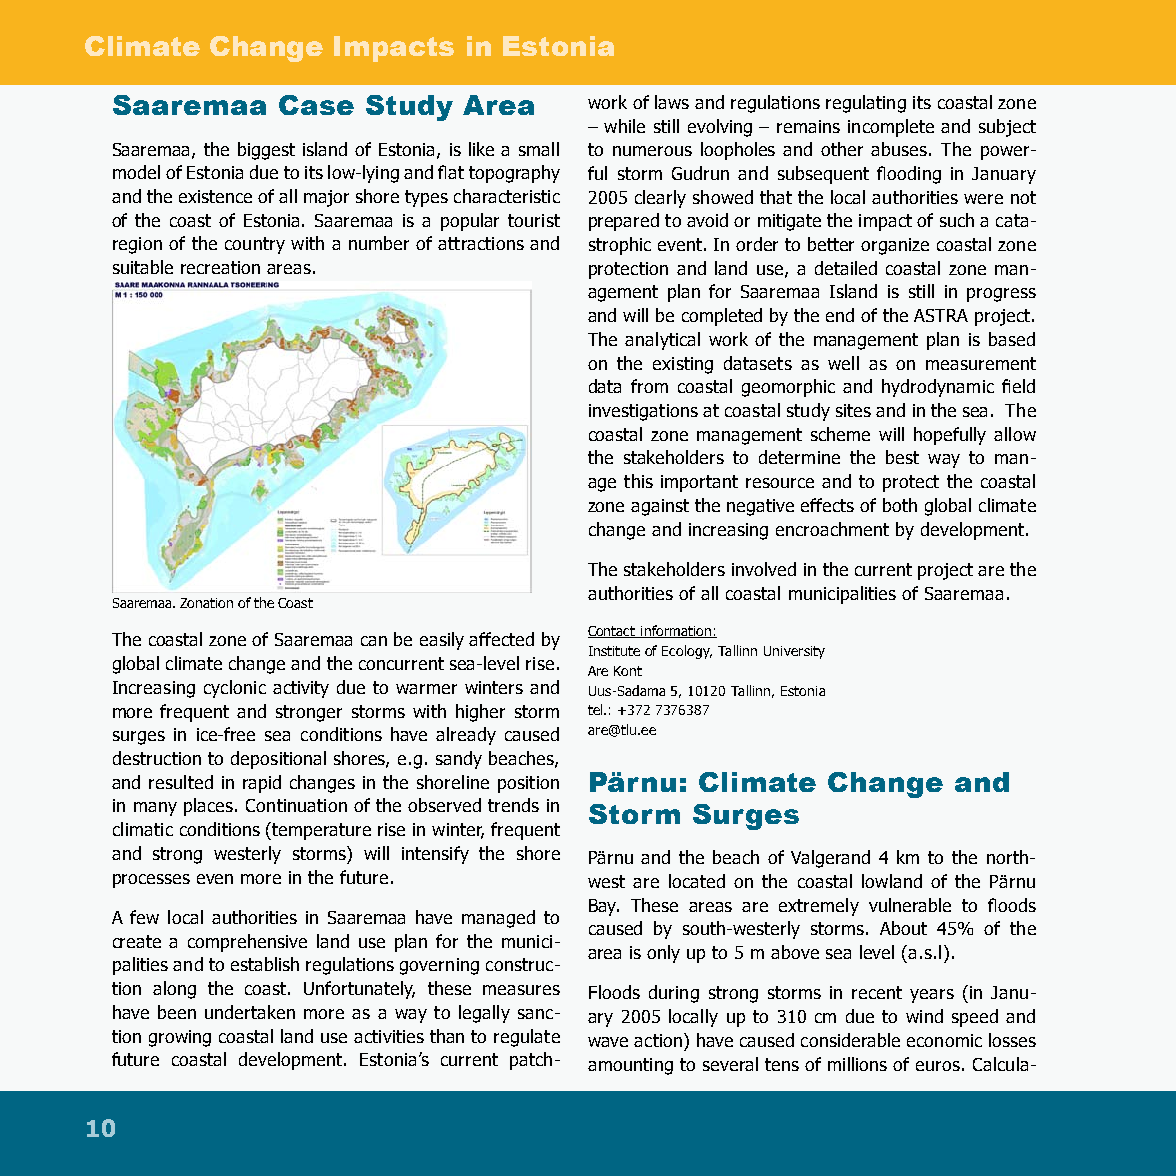  What do you see at coordinates (891, 128) in the screenshot?
I see `incomplete` at bounding box center [891, 128].
